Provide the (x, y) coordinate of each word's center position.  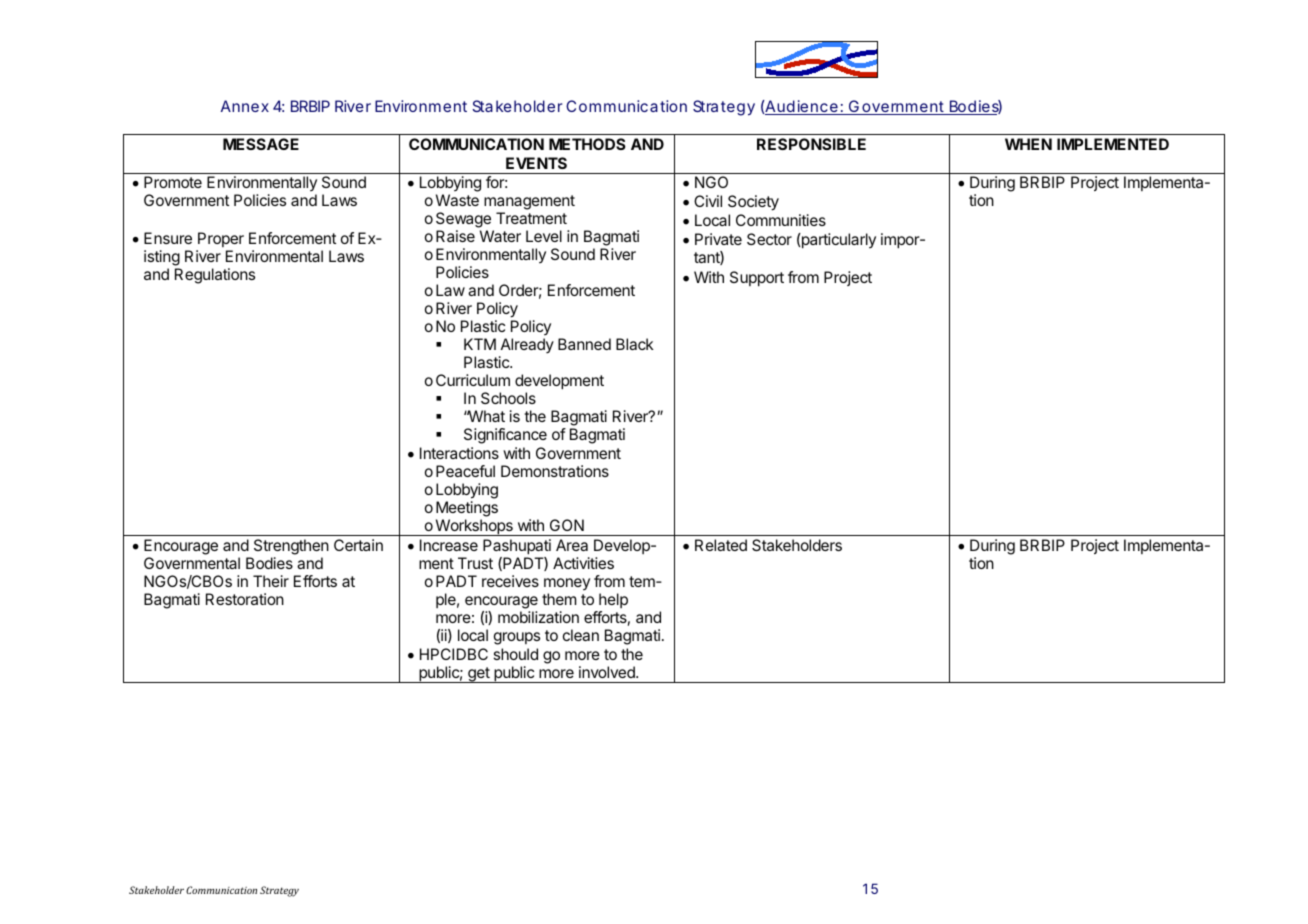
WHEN (1028, 144)
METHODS (587, 144)
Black (635, 344)
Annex (245, 106)
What (485, 416)
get (479, 675)
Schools (508, 398)
